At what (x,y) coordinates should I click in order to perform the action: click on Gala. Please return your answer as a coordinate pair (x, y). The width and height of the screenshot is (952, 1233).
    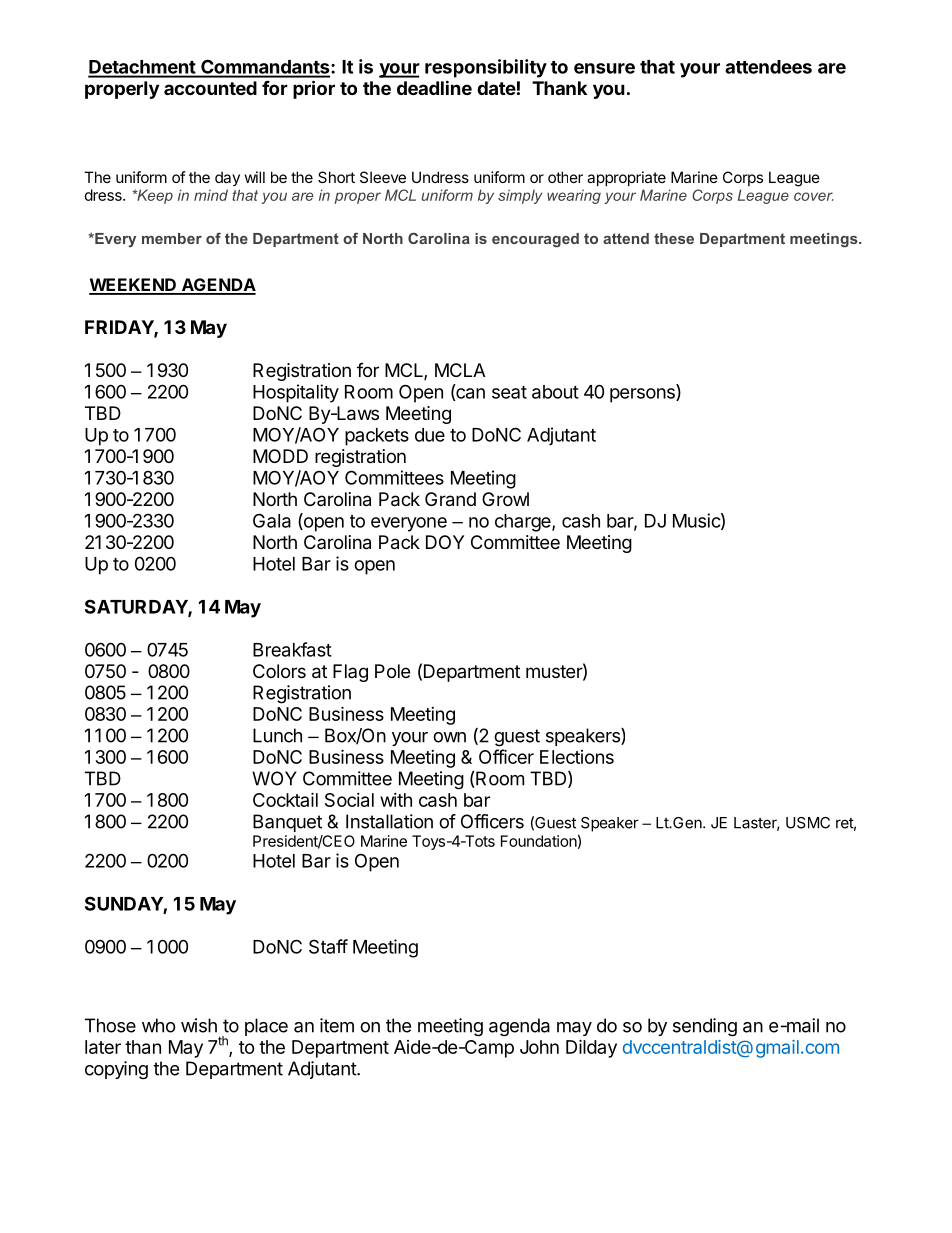
    Looking at the image, I should click on (272, 520).
